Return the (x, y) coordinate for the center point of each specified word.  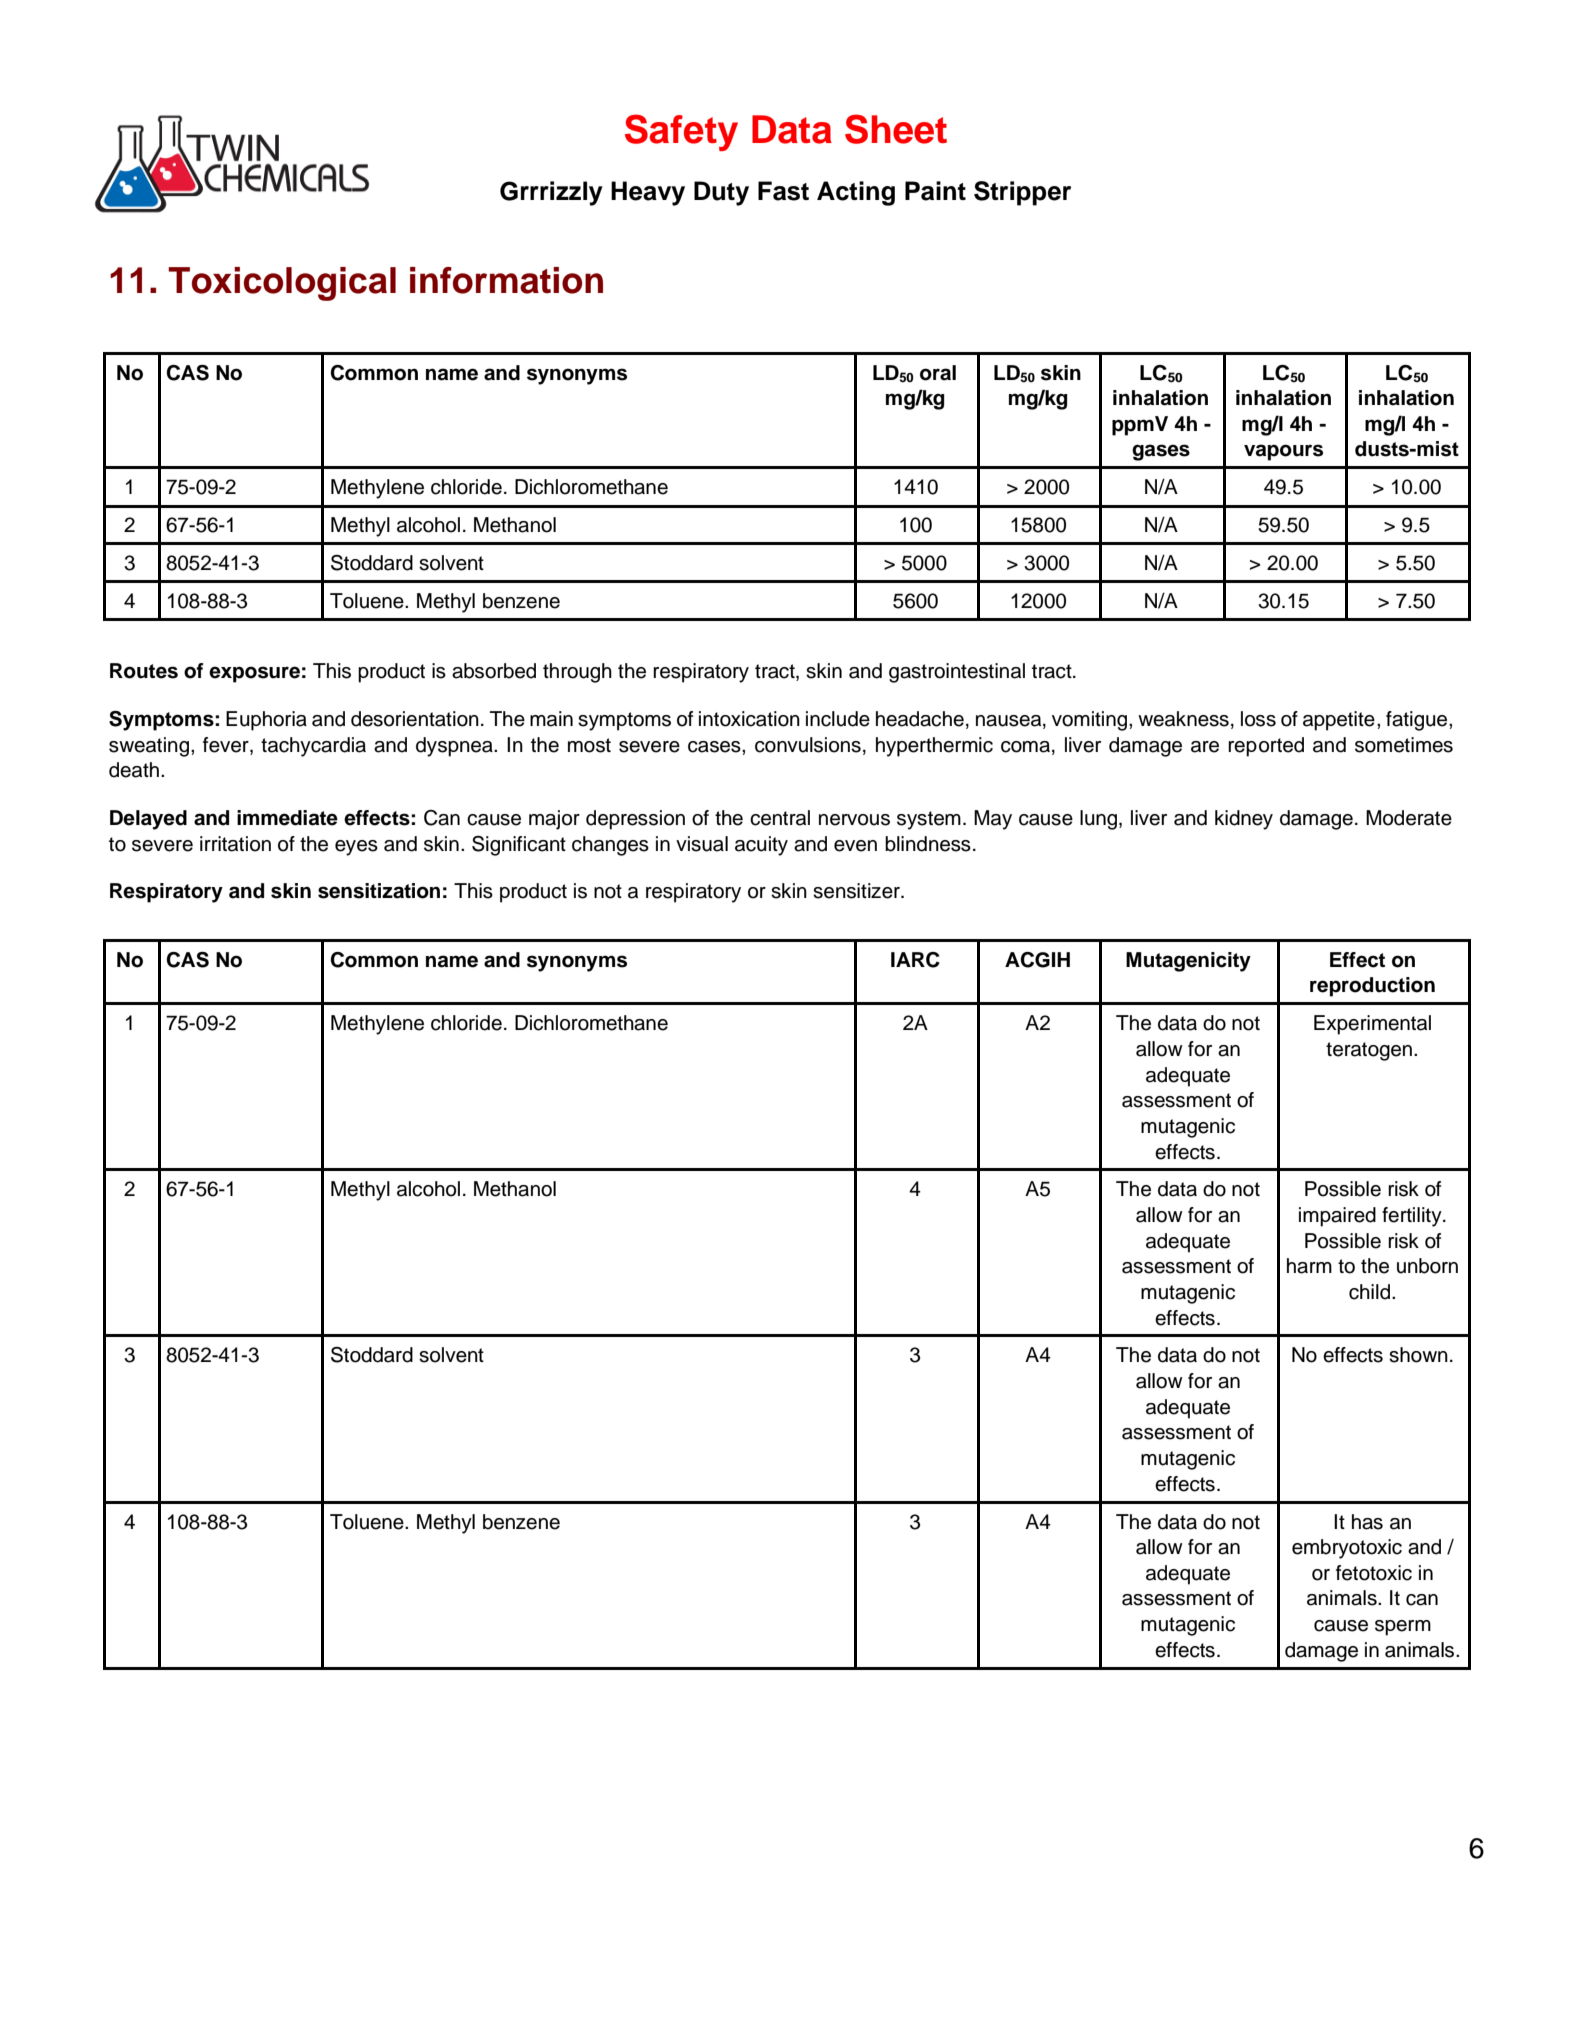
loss (1258, 719)
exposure (254, 674)
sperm (1403, 1628)
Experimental (1372, 1025)
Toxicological (282, 284)
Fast (783, 191)
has (1367, 1522)
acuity (761, 846)
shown (1418, 1355)
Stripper (1022, 193)
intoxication (749, 719)
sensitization (379, 891)
